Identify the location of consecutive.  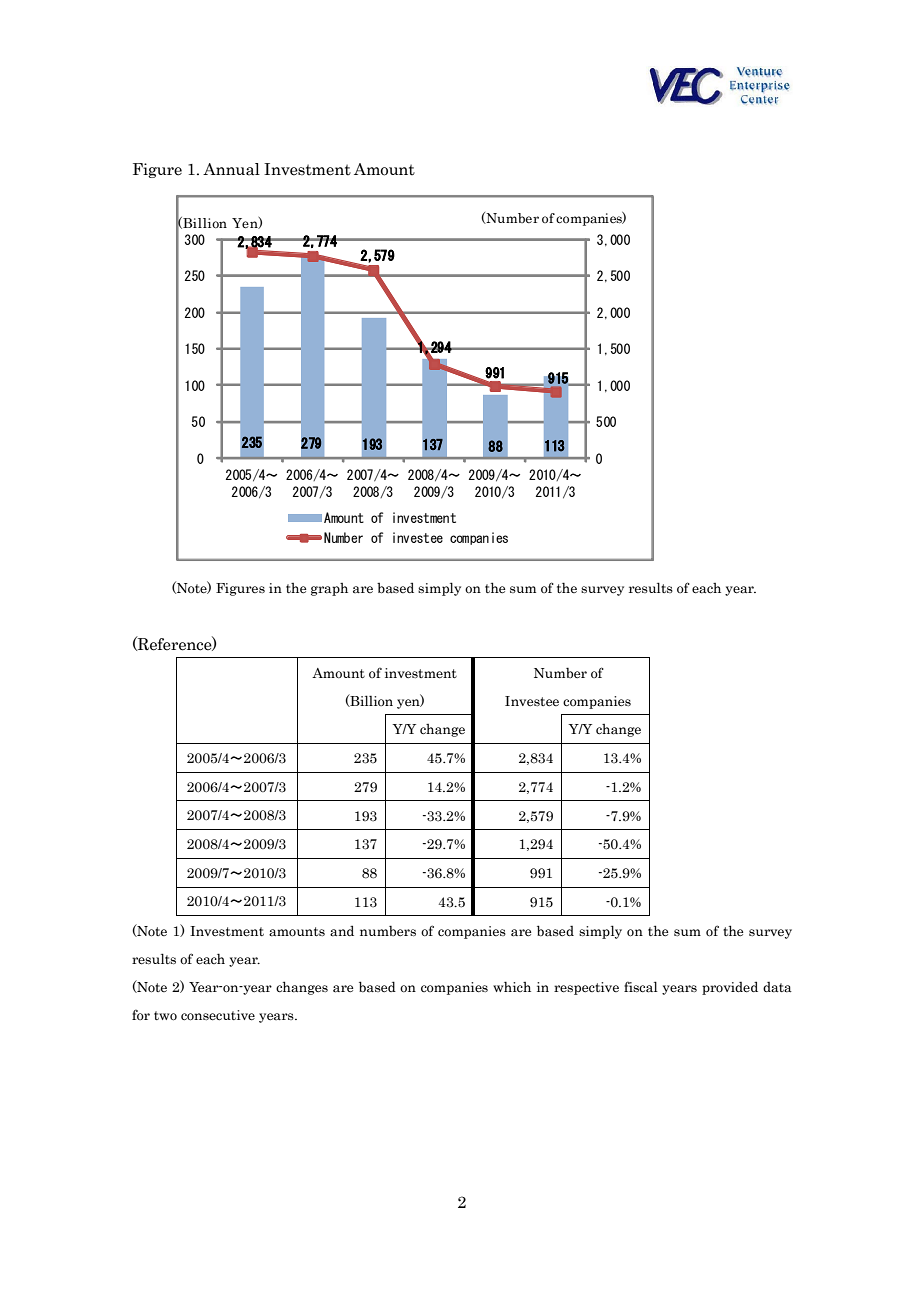
(218, 1015).
